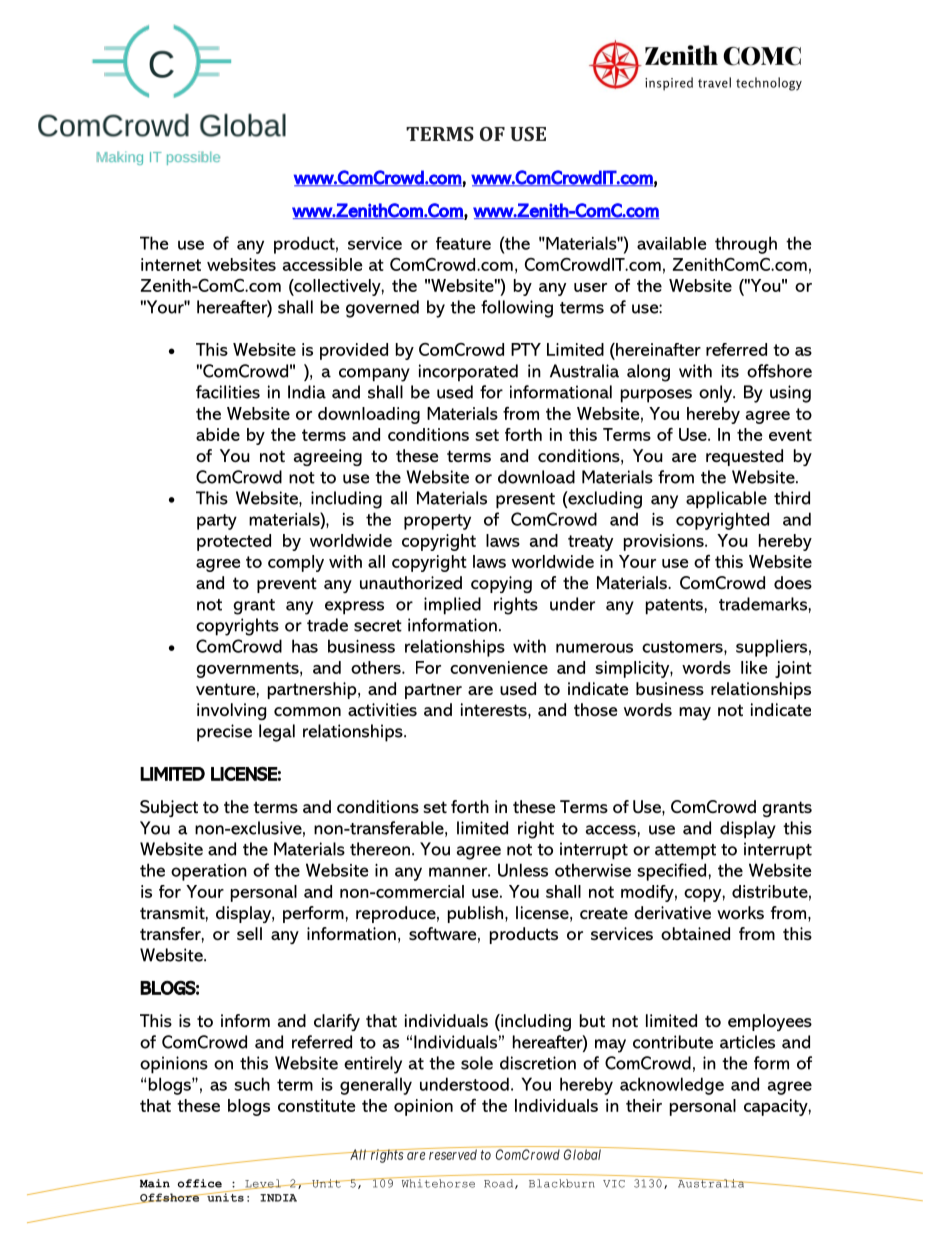 This screenshot has height=1233, width=952. Describe the element at coordinates (171, 264) in the screenshot. I see `internet` at that location.
